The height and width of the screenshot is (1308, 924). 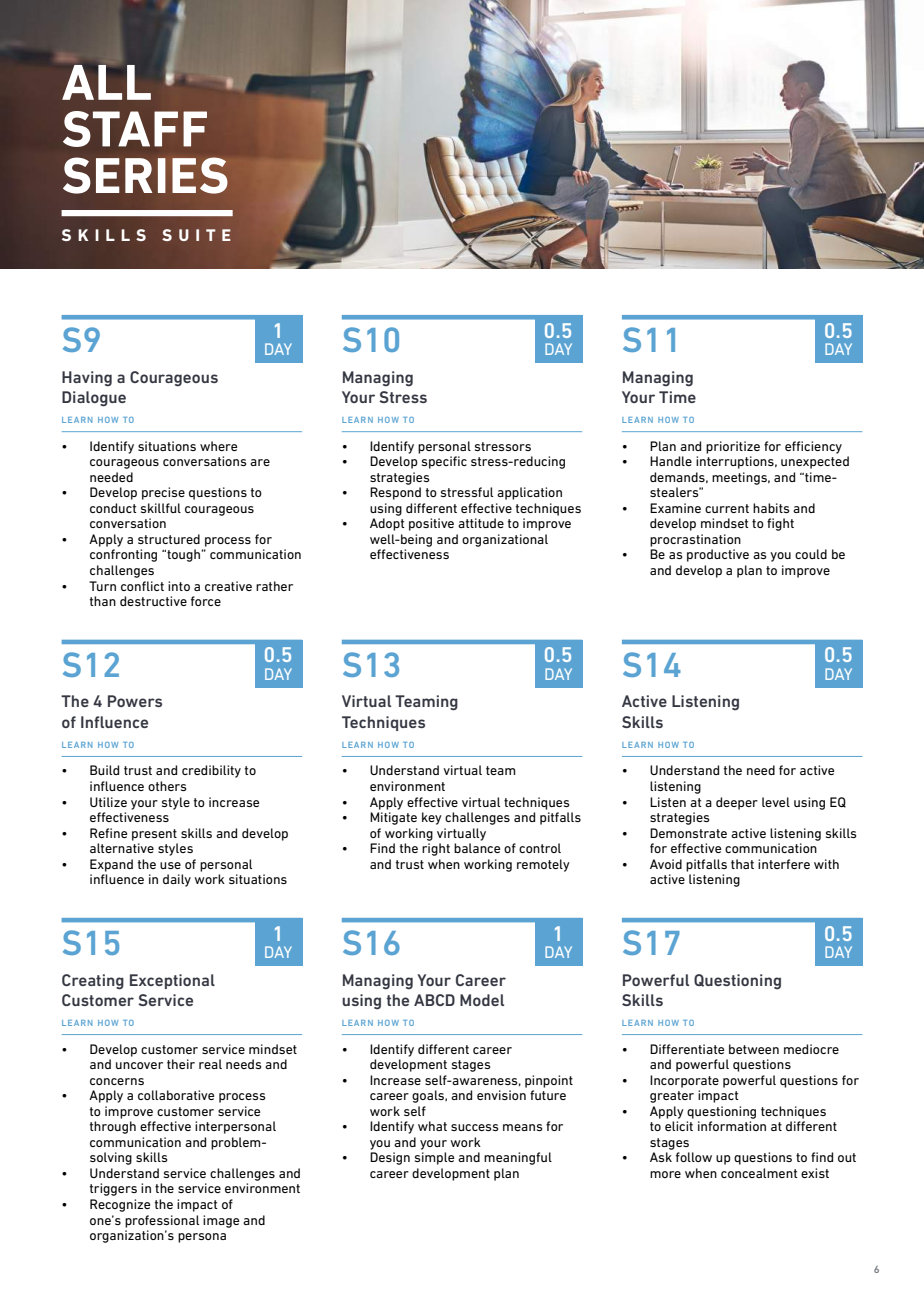 I want to click on that, so click(x=742, y=864).
